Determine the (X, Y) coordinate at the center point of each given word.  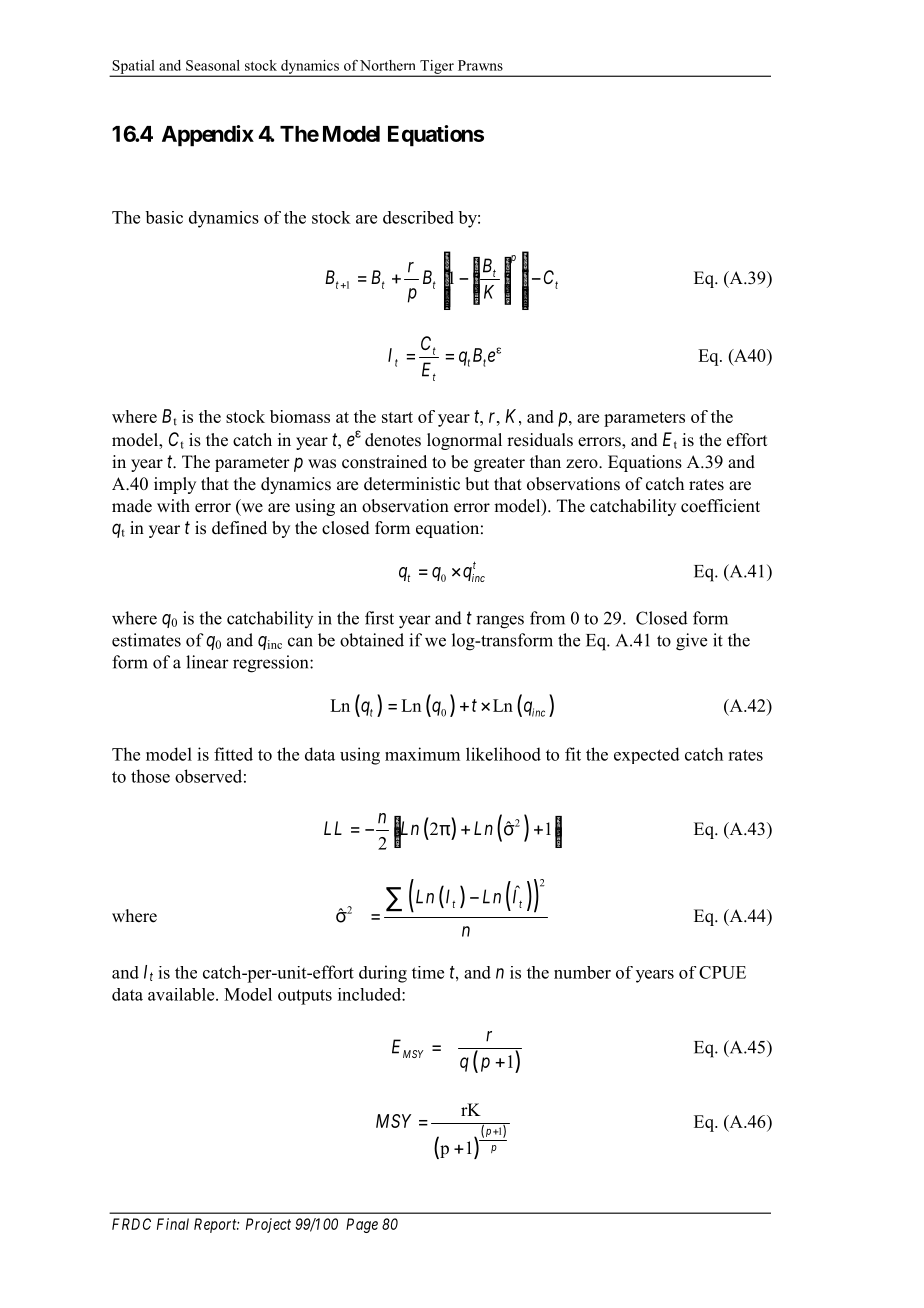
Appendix (208, 136)
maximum (422, 754)
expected (647, 755)
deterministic (412, 484)
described (418, 217)
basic (164, 217)
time (428, 972)
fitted (233, 754)
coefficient (720, 506)
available (182, 994)
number (582, 972)
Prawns (480, 65)
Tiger (437, 68)
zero (583, 464)
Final (173, 1224)
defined (239, 528)
